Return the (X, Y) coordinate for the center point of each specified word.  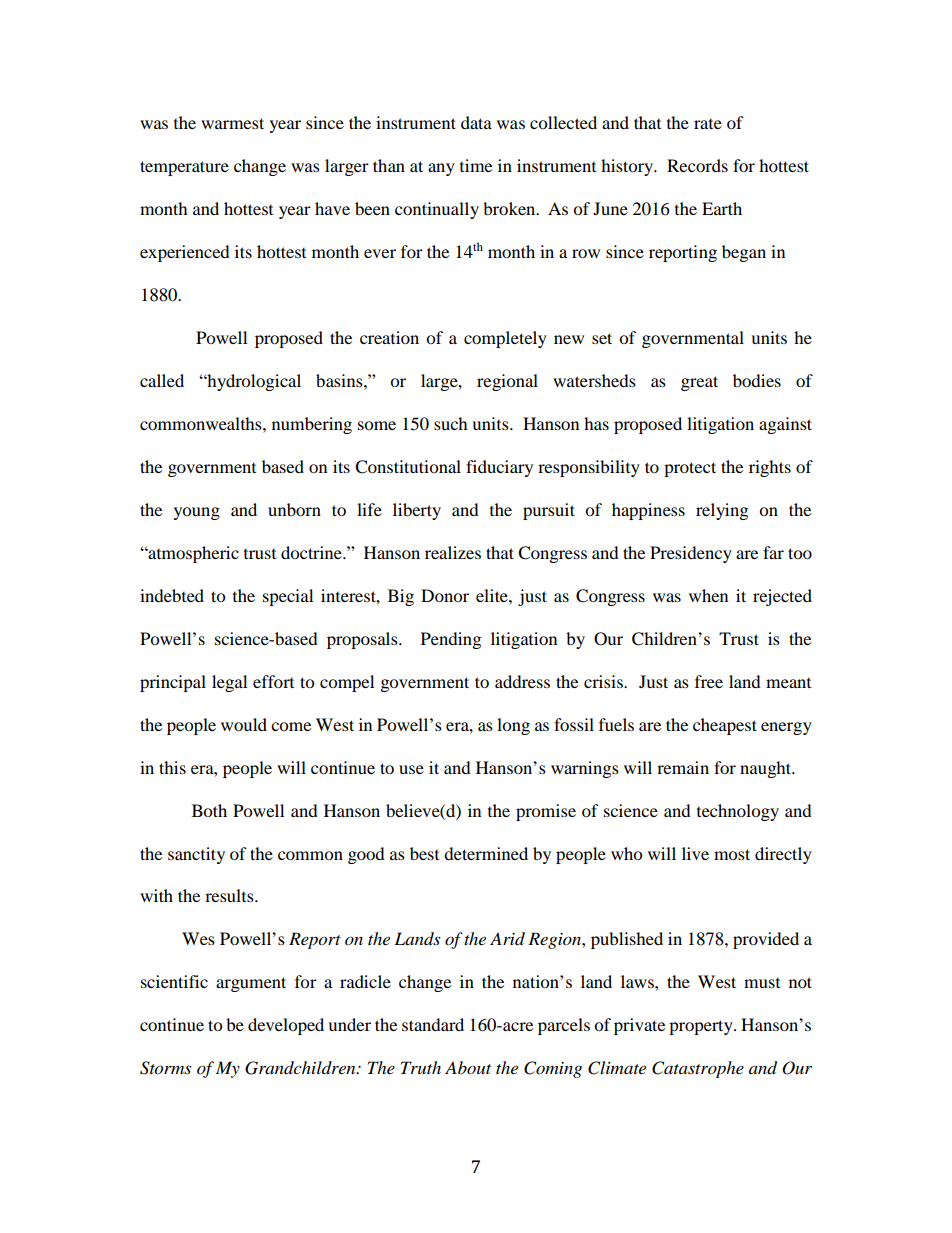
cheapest (725, 726)
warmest (232, 123)
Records (697, 165)
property (702, 1027)
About (468, 1067)
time (476, 165)
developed (286, 1026)
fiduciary (499, 468)
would (244, 724)
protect (690, 469)
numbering (312, 425)
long (513, 726)
